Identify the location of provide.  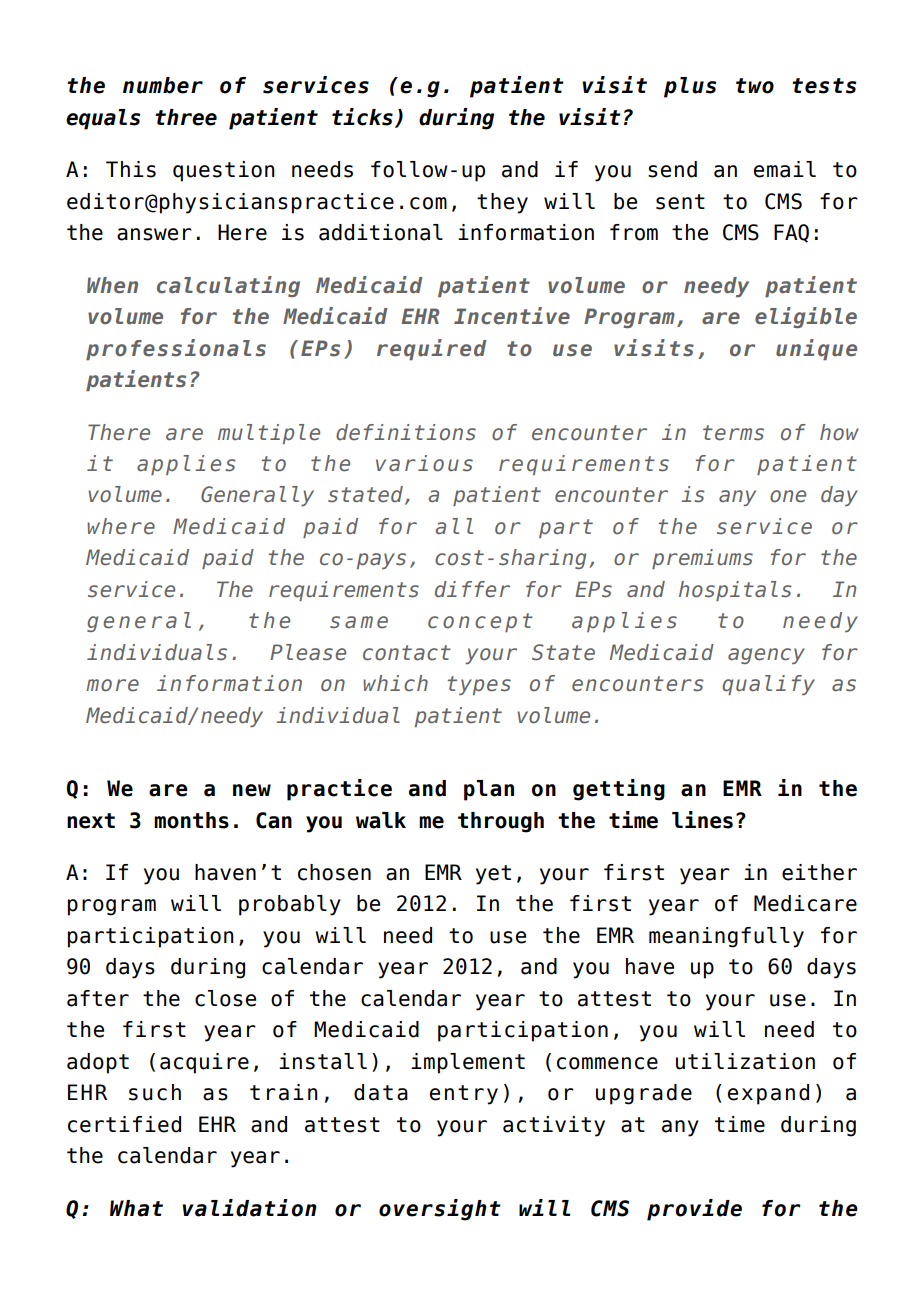
(694, 1210).
